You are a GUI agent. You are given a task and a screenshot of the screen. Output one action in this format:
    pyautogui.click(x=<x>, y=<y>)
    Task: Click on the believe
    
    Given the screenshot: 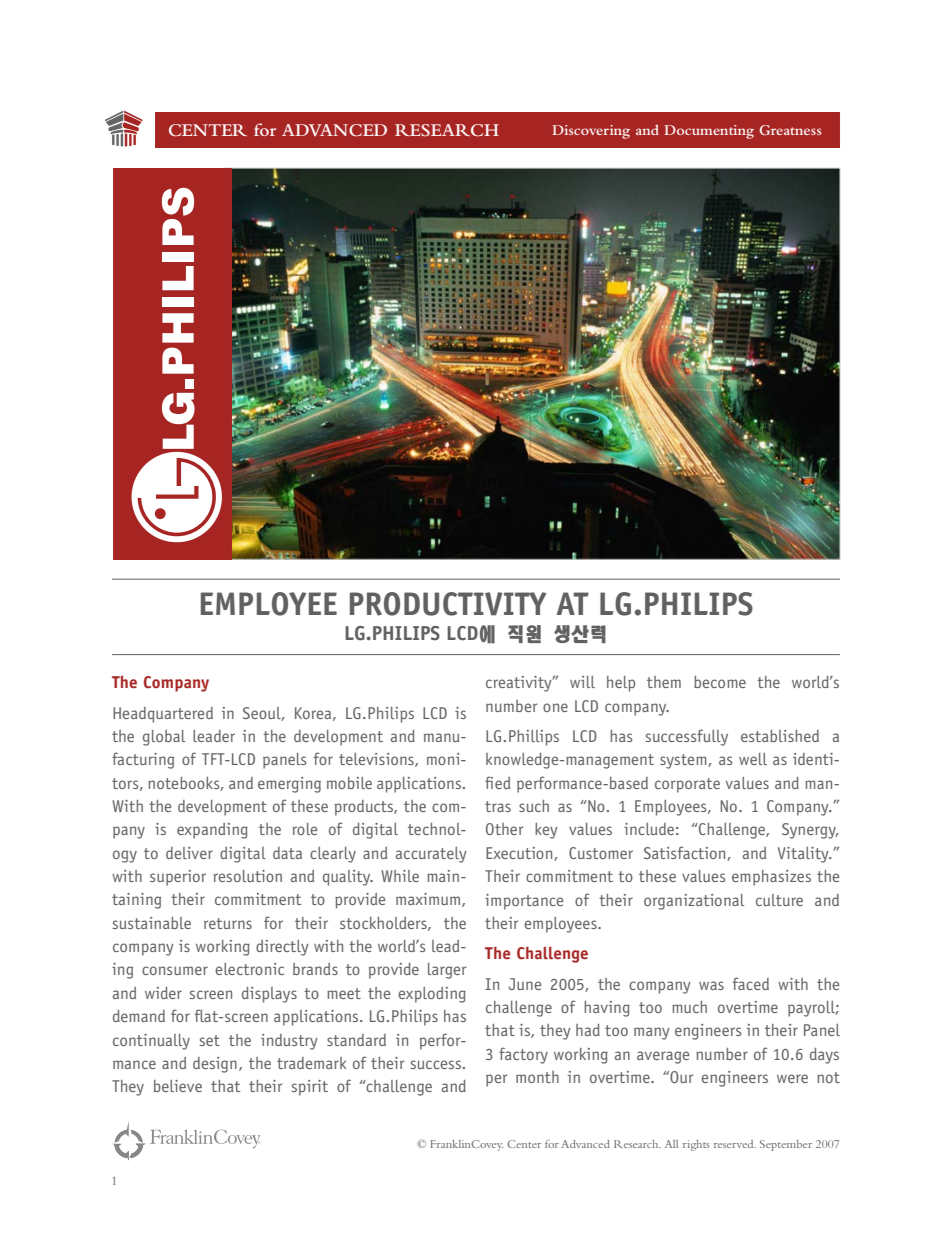 What is the action you would take?
    pyautogui.click(x=177, y=1086)
